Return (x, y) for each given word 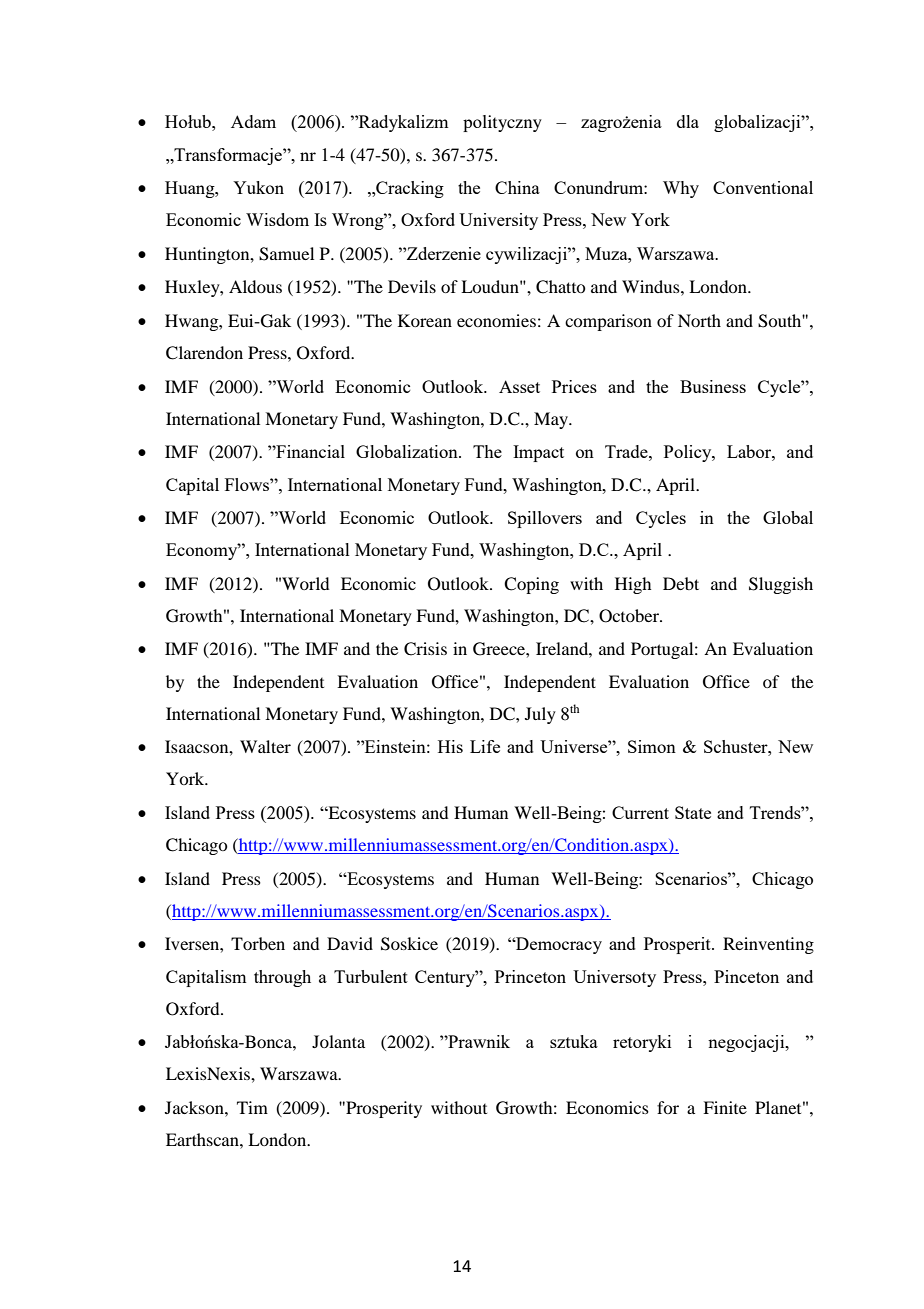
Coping (531, 585)
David (350, 943)
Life (485, 746)
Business (713, 386)
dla (688, 121)
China (517, 187)
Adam (253, 121)
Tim (252, 1107)
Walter (265, 746)
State (693, 812)
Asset (519, 386)
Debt (681, 583)
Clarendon (204, 353)
